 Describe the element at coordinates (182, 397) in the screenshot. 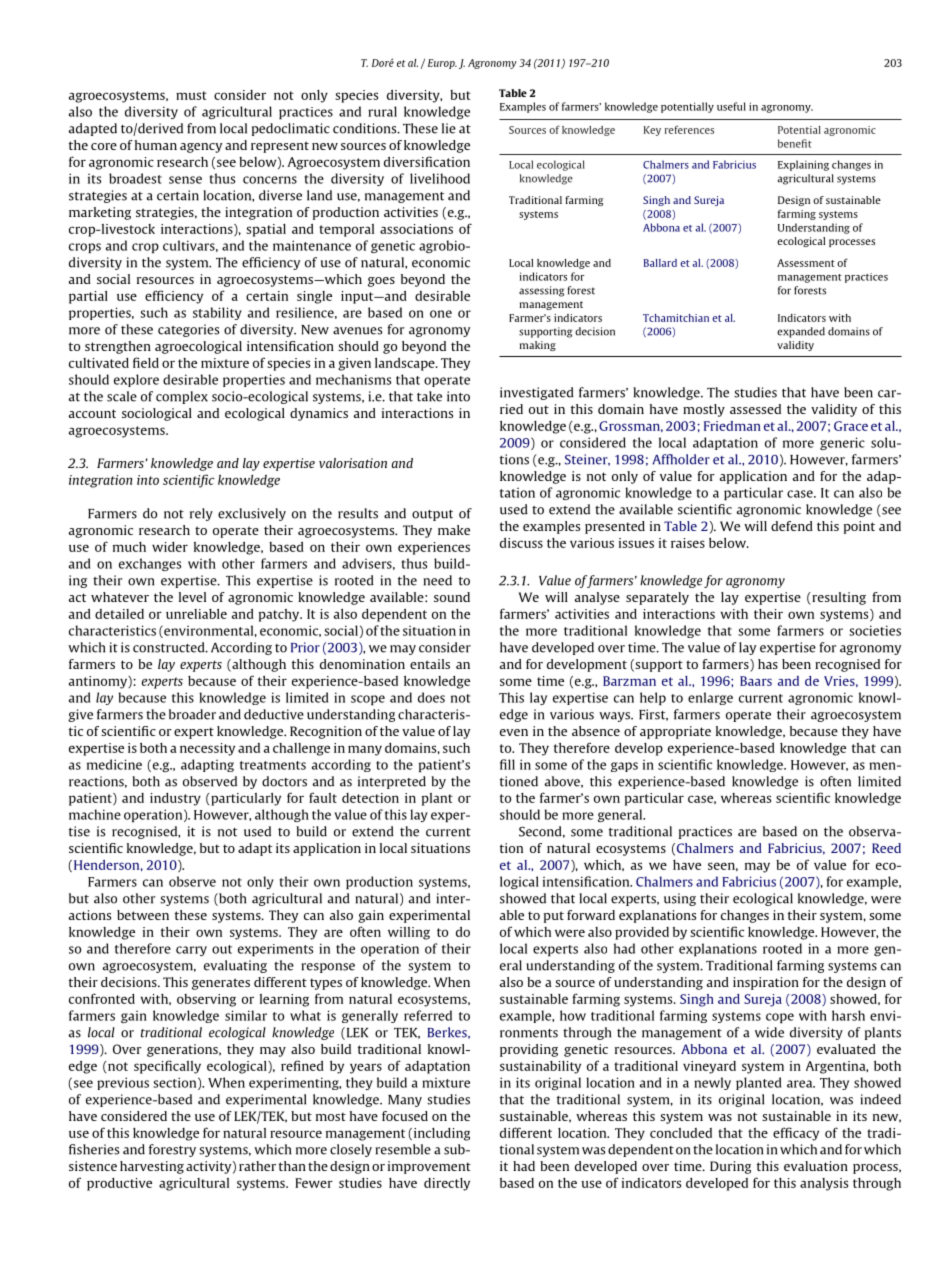

I see `complex` at that location.
